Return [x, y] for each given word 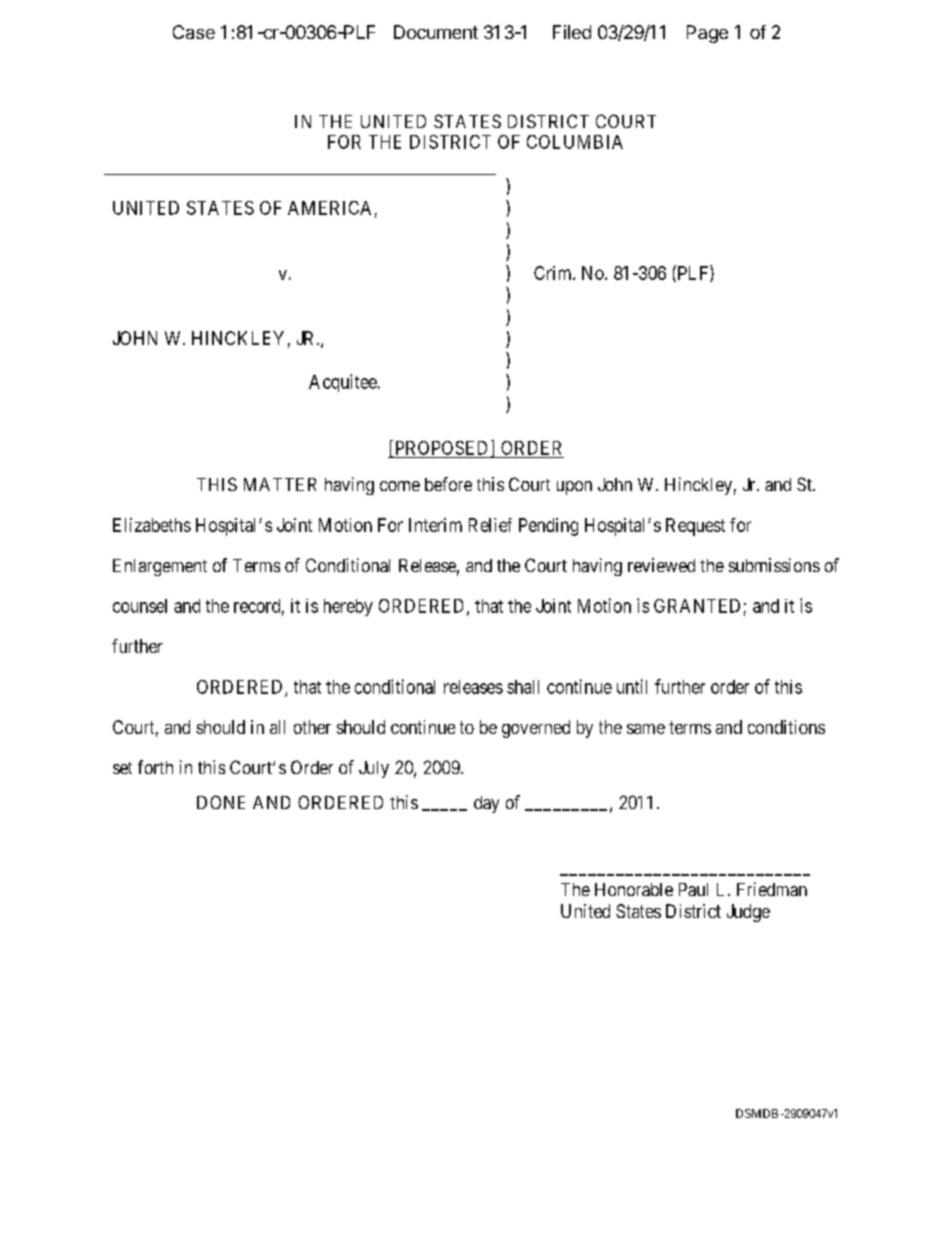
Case [194, 32]
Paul [693, 889]
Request [695, 527]
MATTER [280, 484]
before [448, 484]
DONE [221, 802]
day [486, 804]
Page [707, 34]
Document [436, 32]
